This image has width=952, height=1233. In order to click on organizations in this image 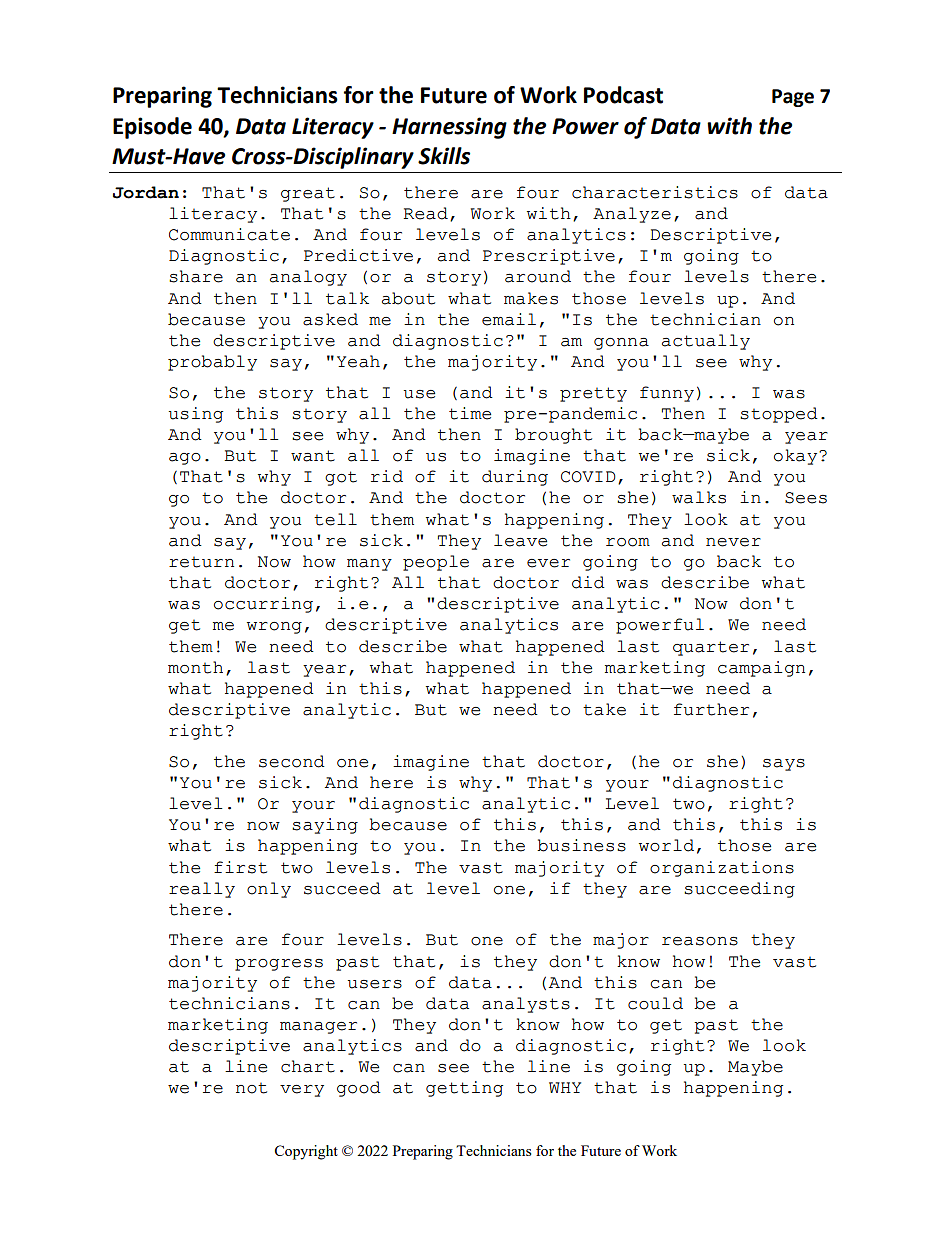, I will do `click(722, 869)`.
